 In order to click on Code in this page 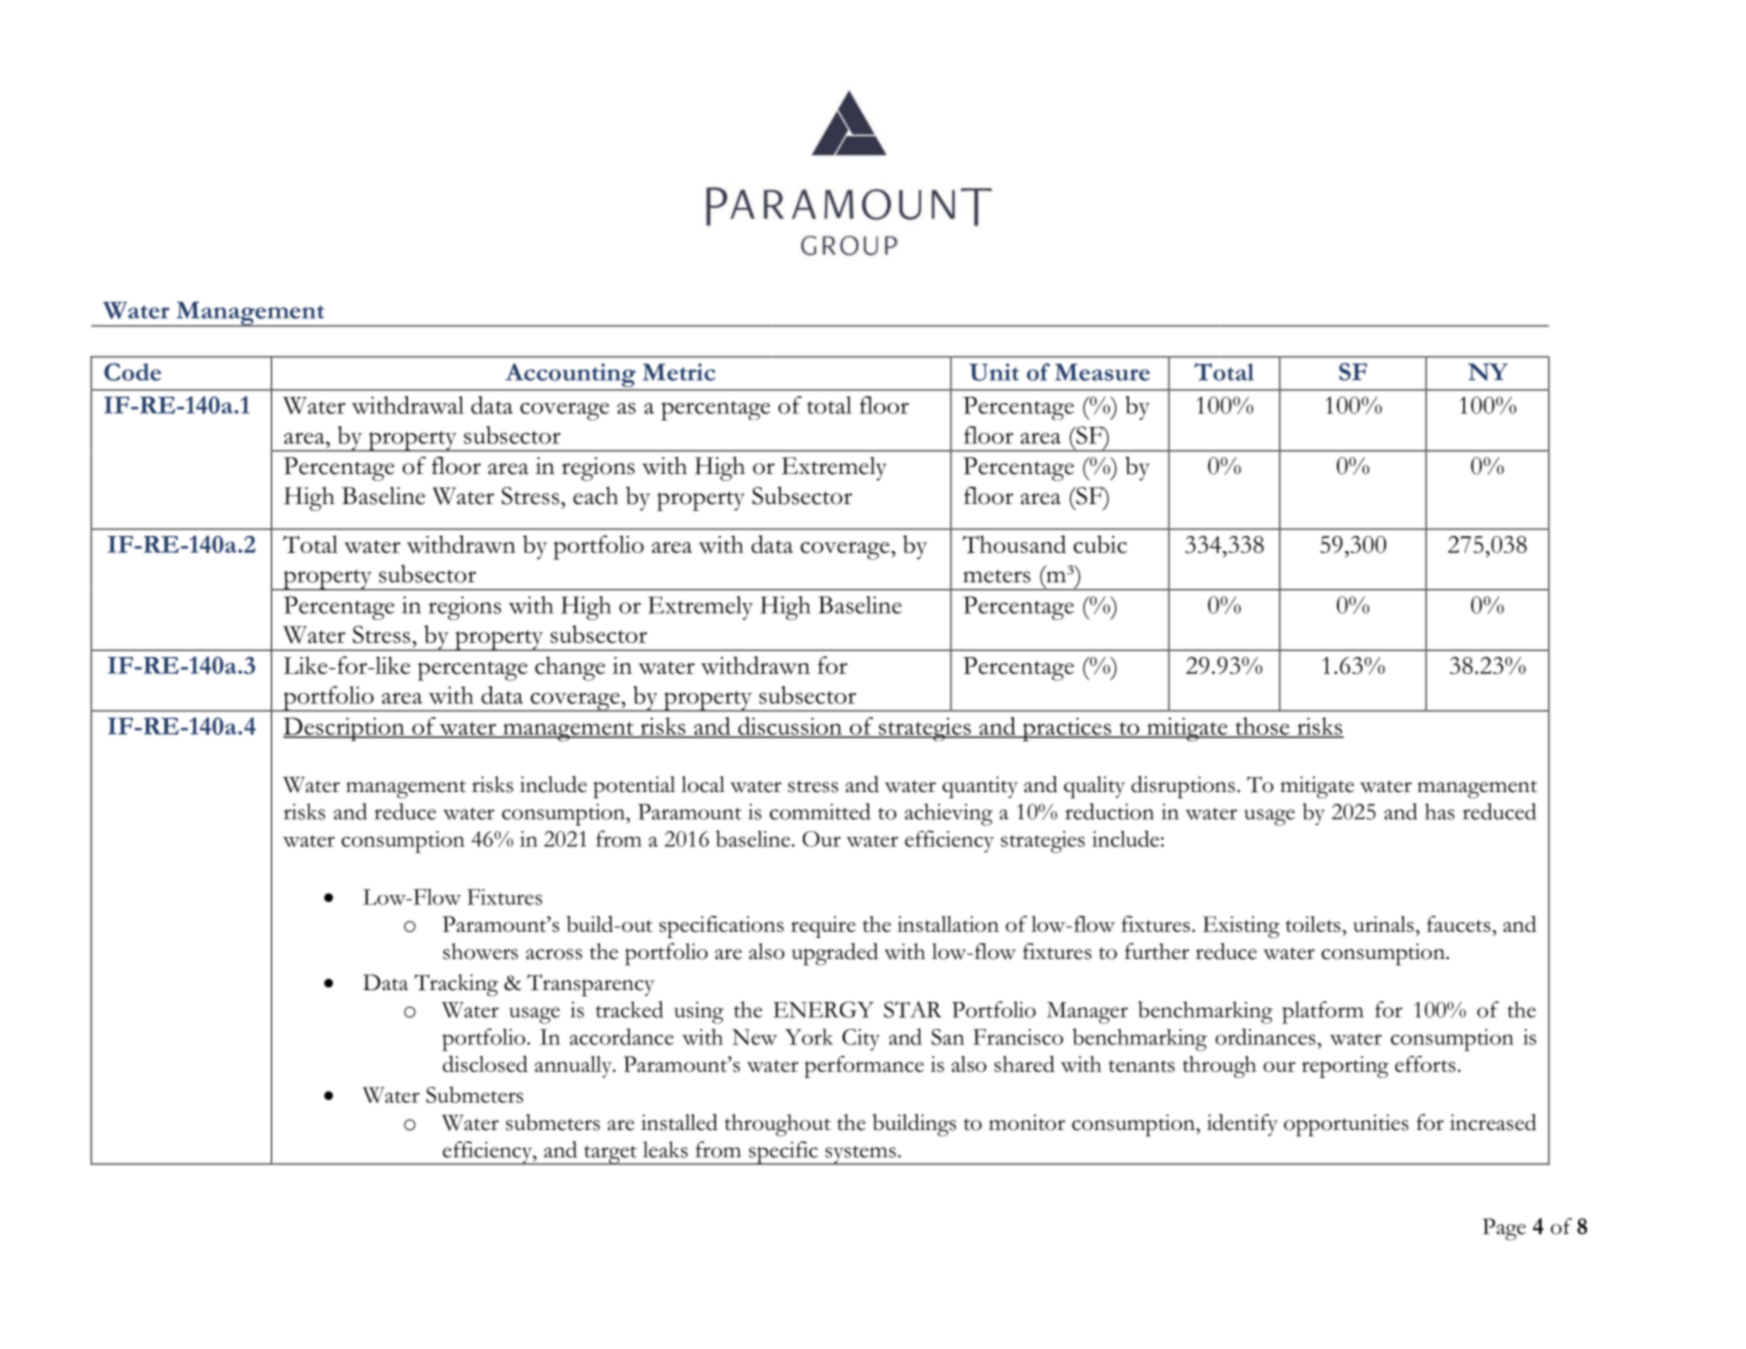, I will do `click(132, 372)`.
